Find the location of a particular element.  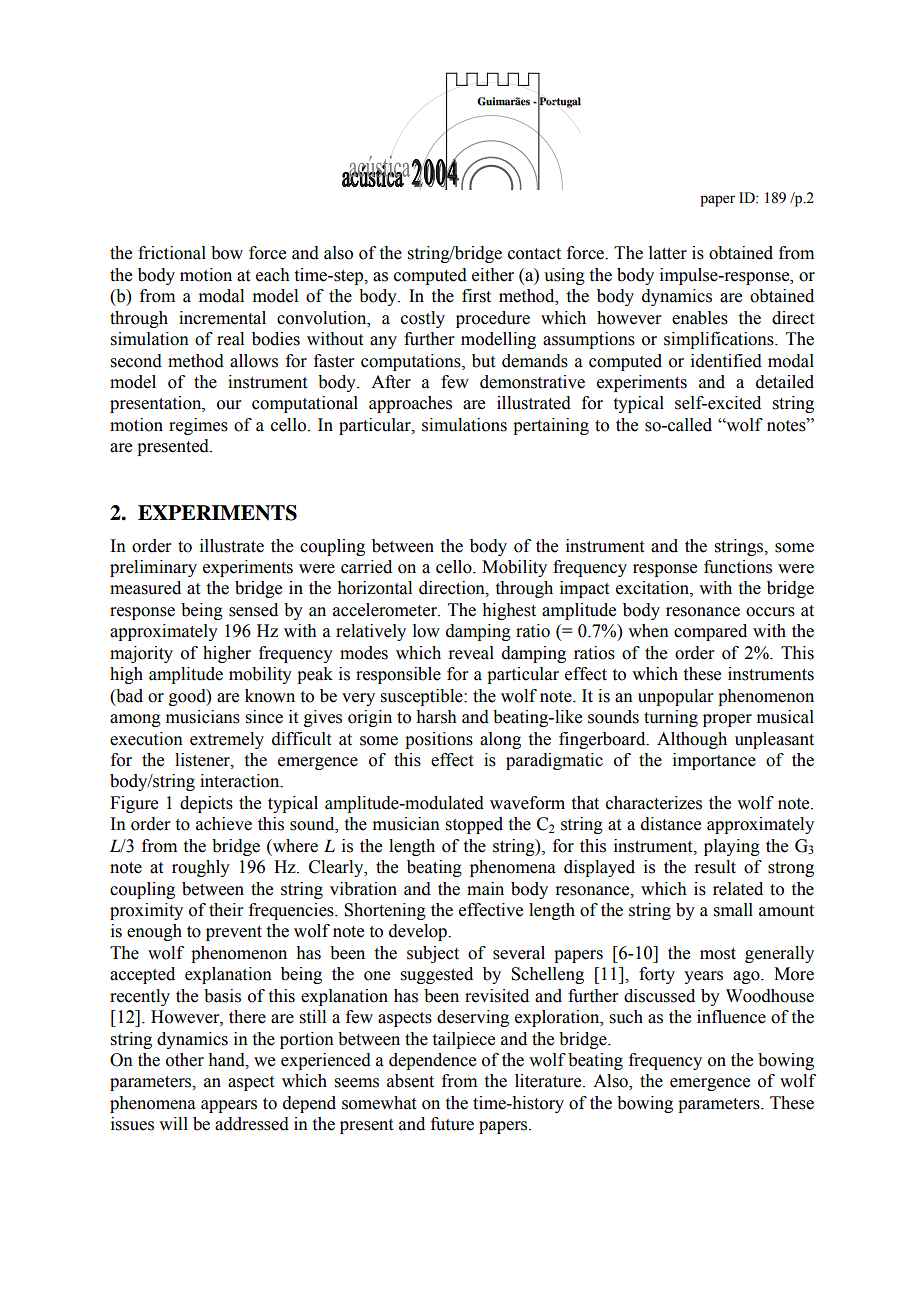

latter is located at coordinates (668, 253).
